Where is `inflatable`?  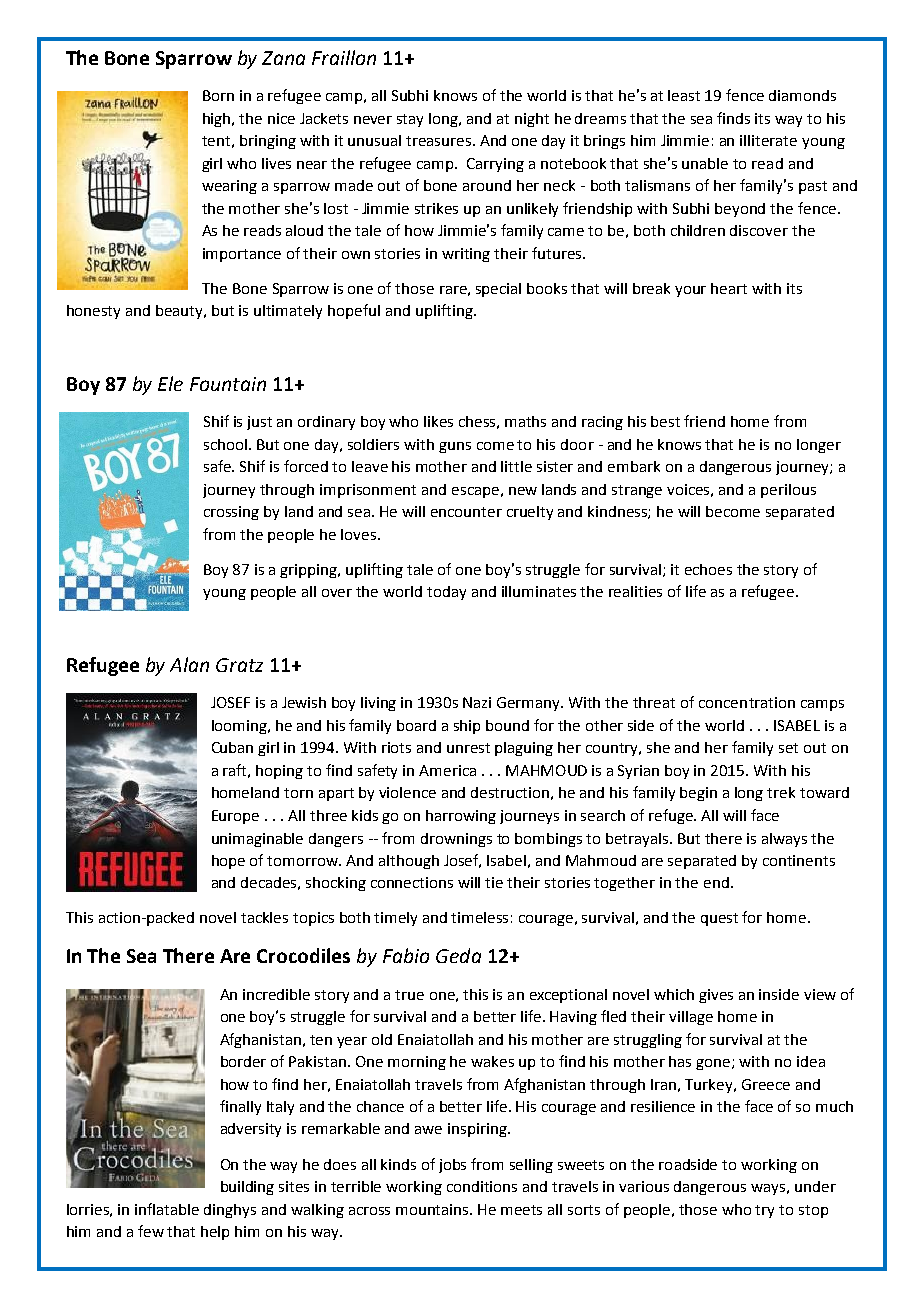
inflatable is located at coordinates (167, 1209).
